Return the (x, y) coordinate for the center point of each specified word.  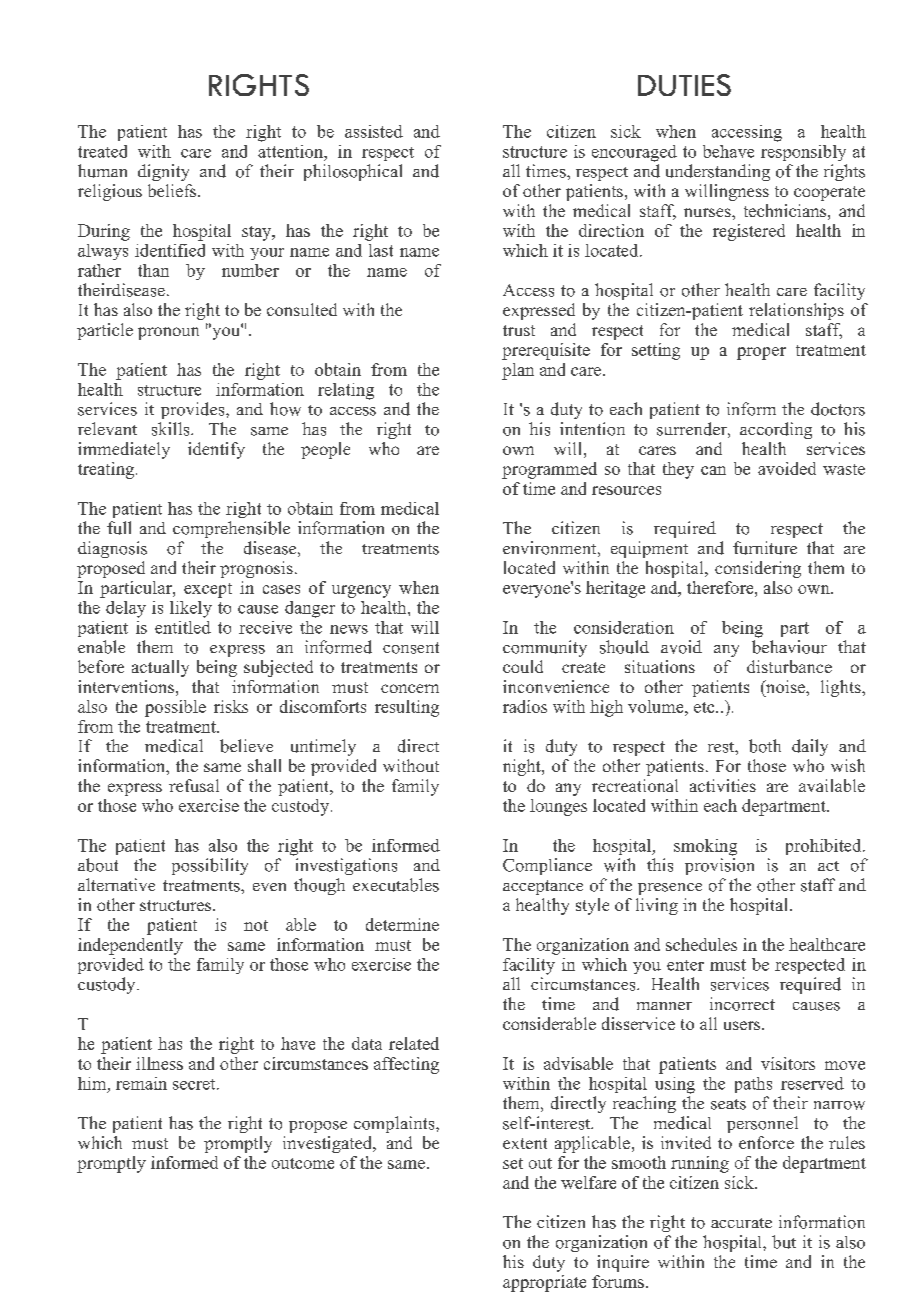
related (414, 1043)
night (523, 767)
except (208, 590)
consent (411, 648)
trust (519, 330)
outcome (303, 1163)
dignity (163, 172)
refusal (194, 785)
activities (723, 785)
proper (761, 353)
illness (159, 1063)
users (743, 1025)
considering (758, 569)
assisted (374, 131)
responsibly (803, 153)
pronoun (168, 333)
